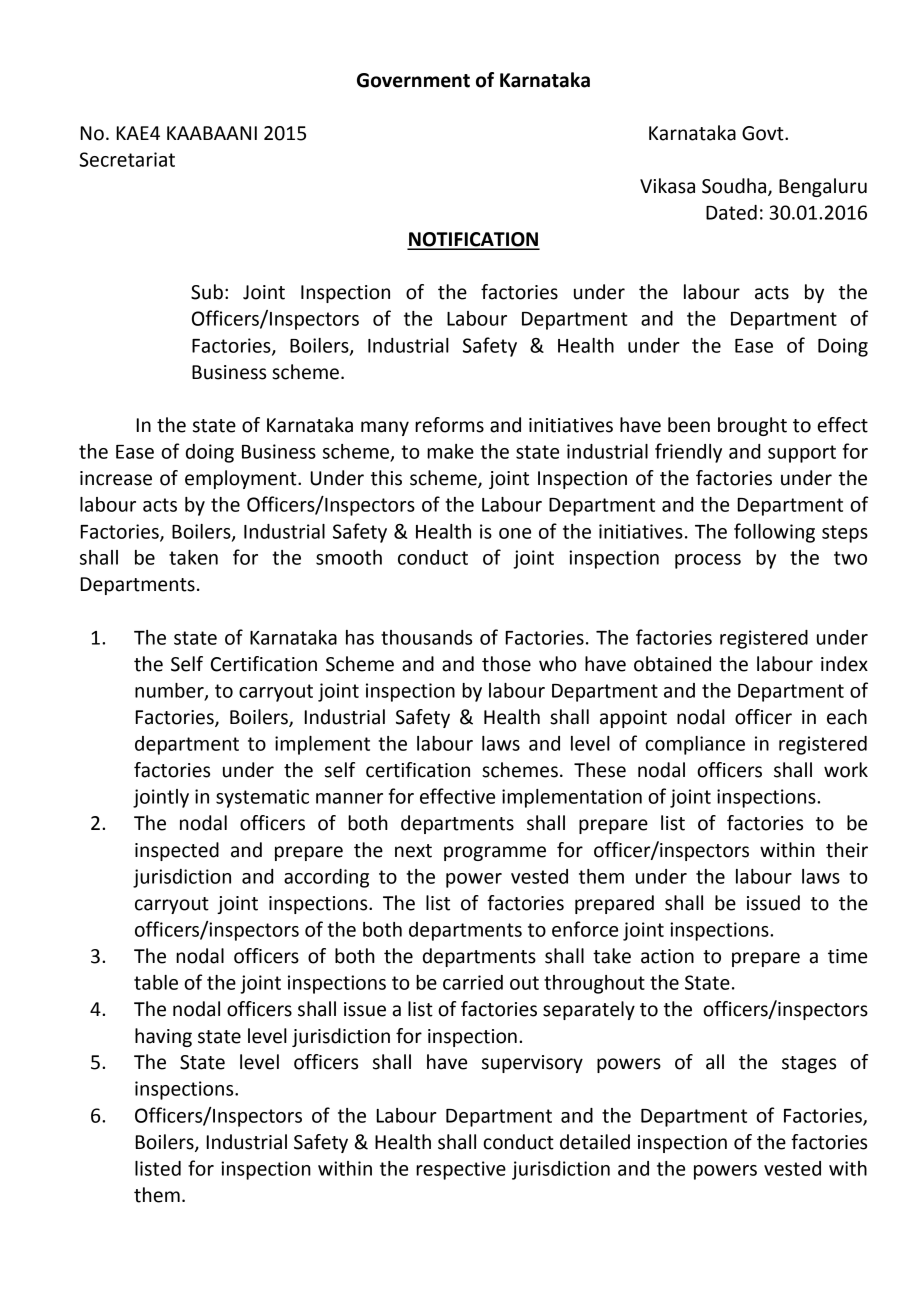  I want to click on Government, so click(413, 80).
